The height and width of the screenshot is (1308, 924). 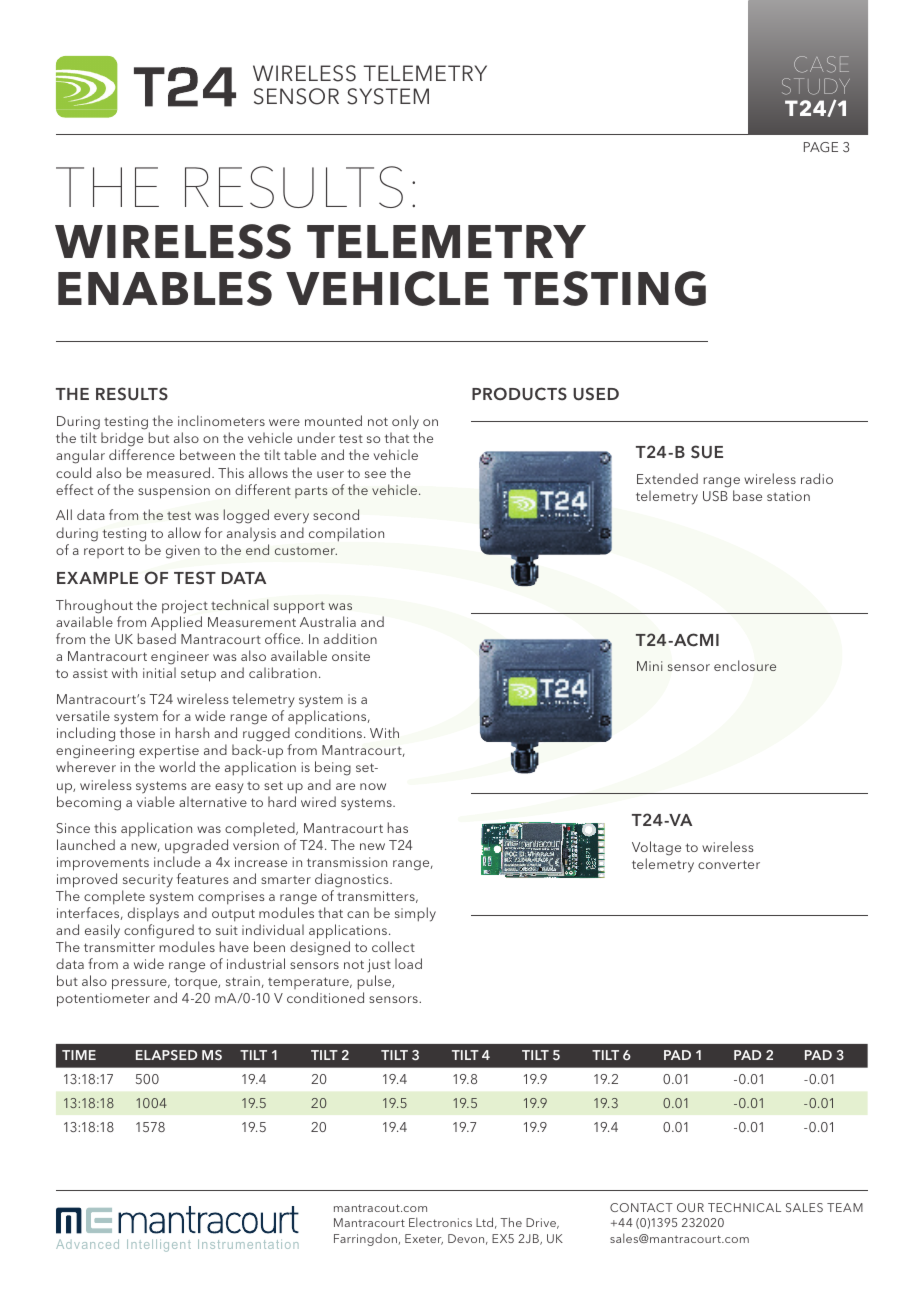 What do you see at coordinates (440, 1222) in the screenshot?
I see `Electronics` at bounding box center [440, 1222].
